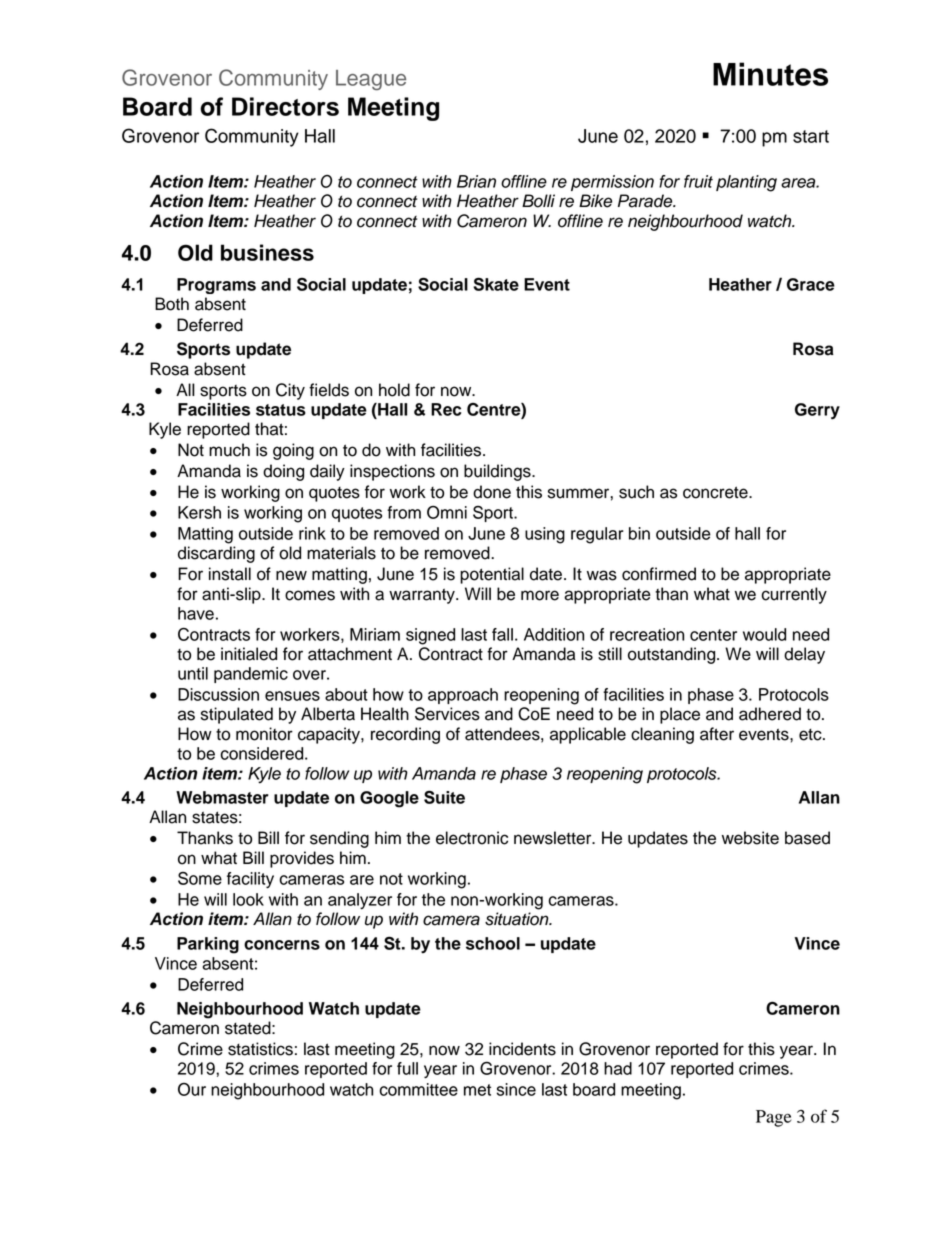 The width and height of the screenshot is (952, 1233). I want to click on potential, so click(492, 575).
